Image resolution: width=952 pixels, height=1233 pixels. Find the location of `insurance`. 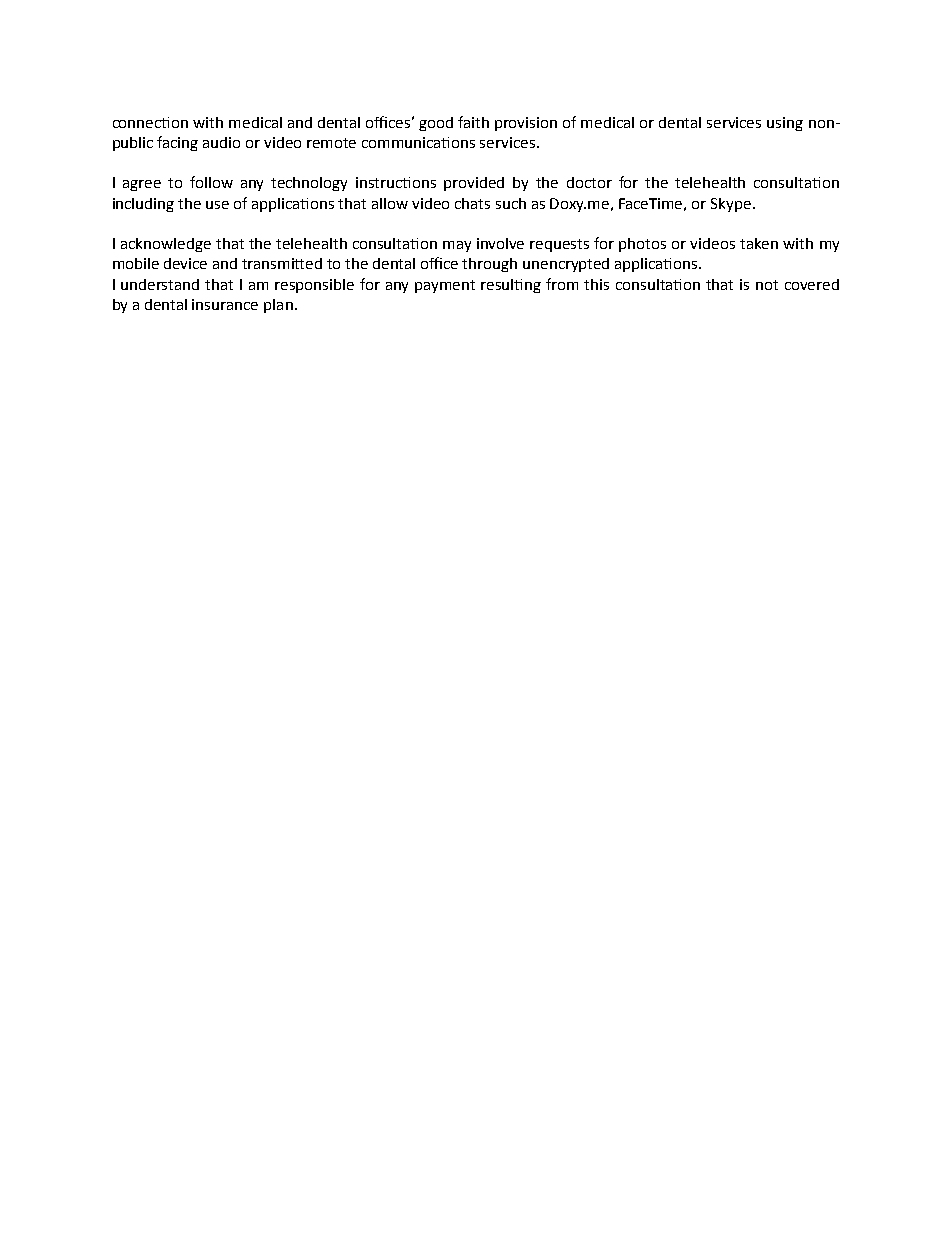

insurance is located at coordinates (225, 304).
